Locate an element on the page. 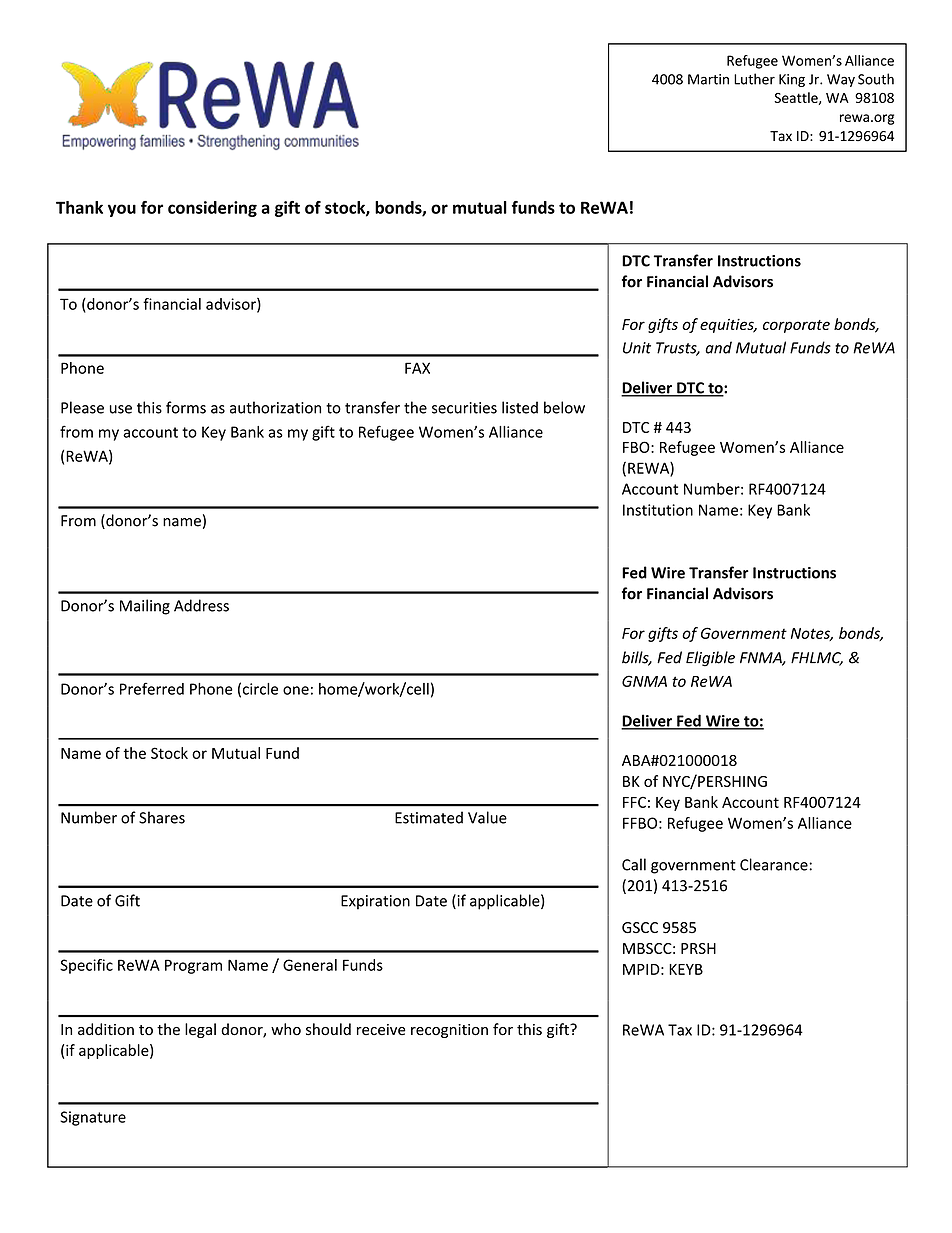 The height and width of the image is (1233, 952). recognition is located at coordinates (449, 1031).
